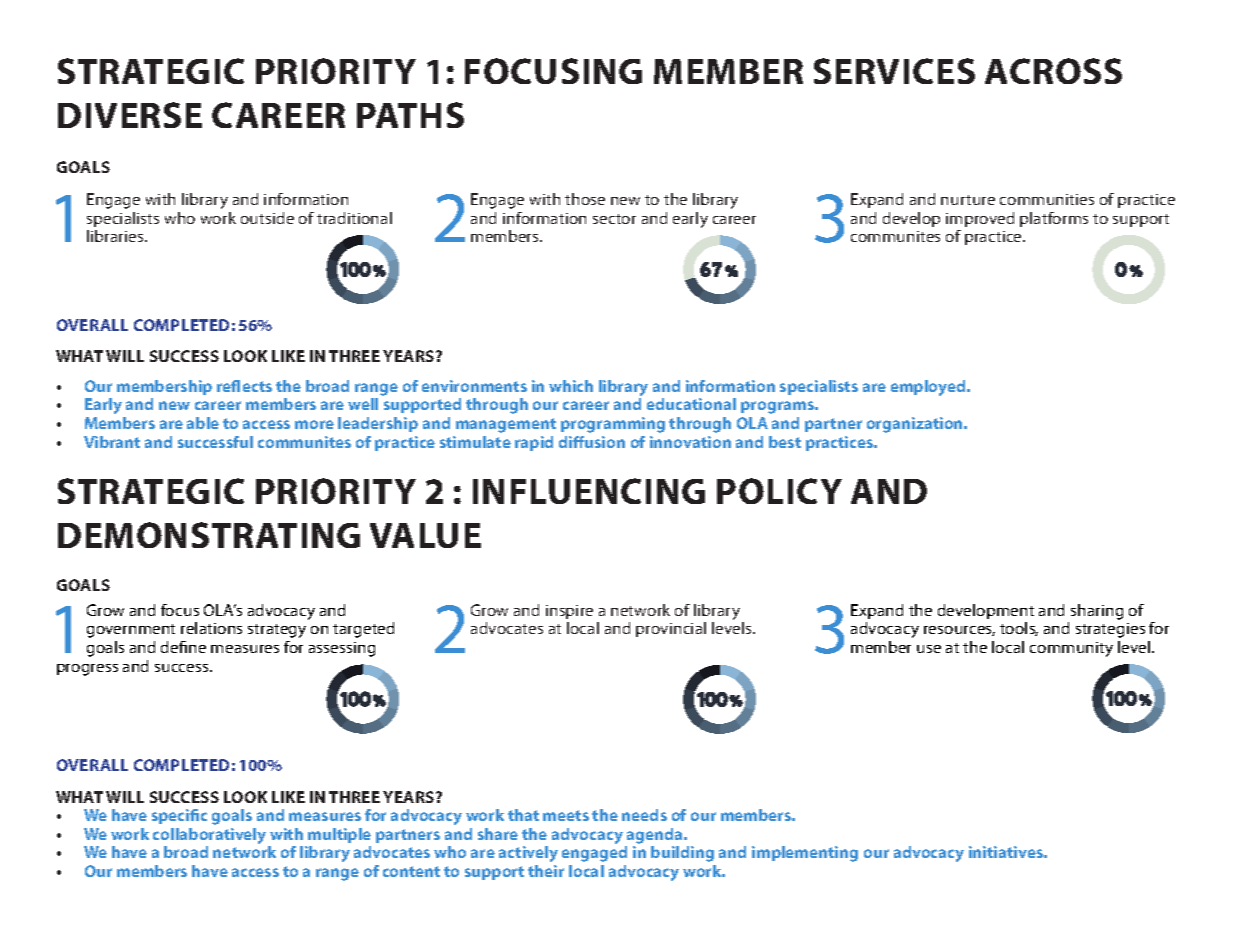 The width and height of the document is (1233, 952). Describe the element at coordinates (116, 236) in the document. I see `libraries` at that location.
